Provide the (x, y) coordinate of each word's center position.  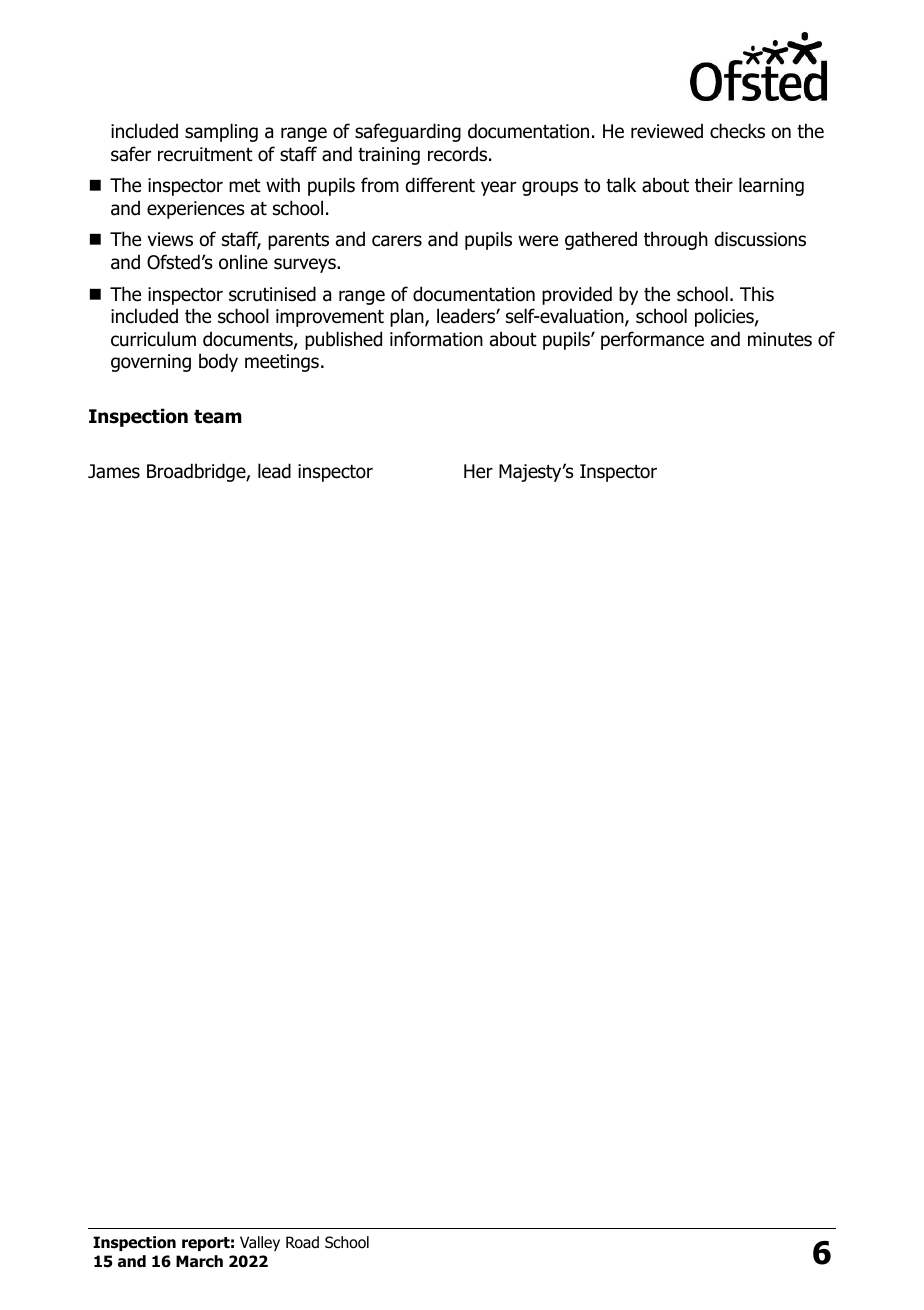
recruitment (205, 154)
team (218, 416)
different (440, 185)
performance (652, 340)
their (714, 185)
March (199, 1261)
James (114, 471)
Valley (260, 1243)
